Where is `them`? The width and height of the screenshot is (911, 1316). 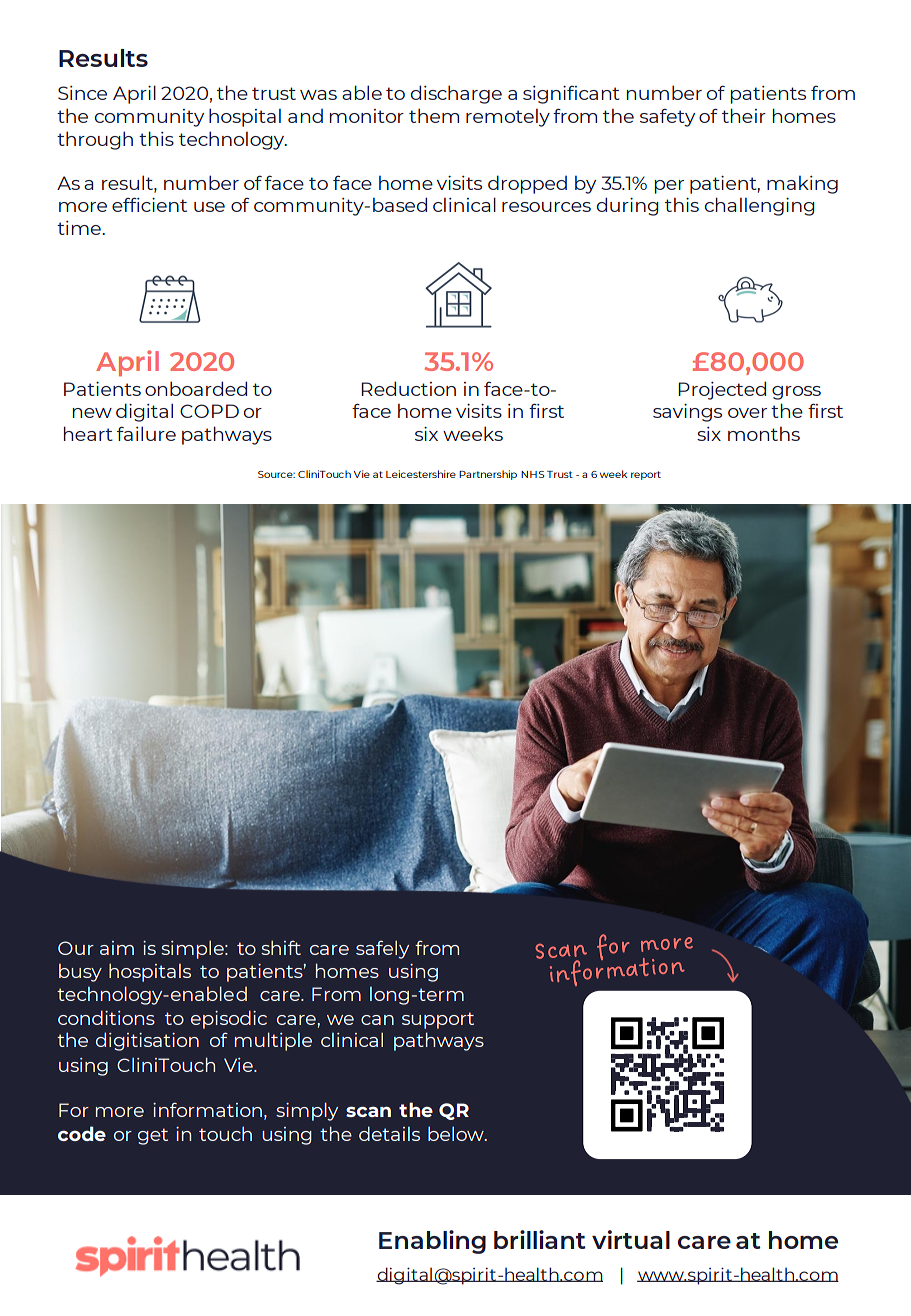
them is located at coordinates (434, 116).
